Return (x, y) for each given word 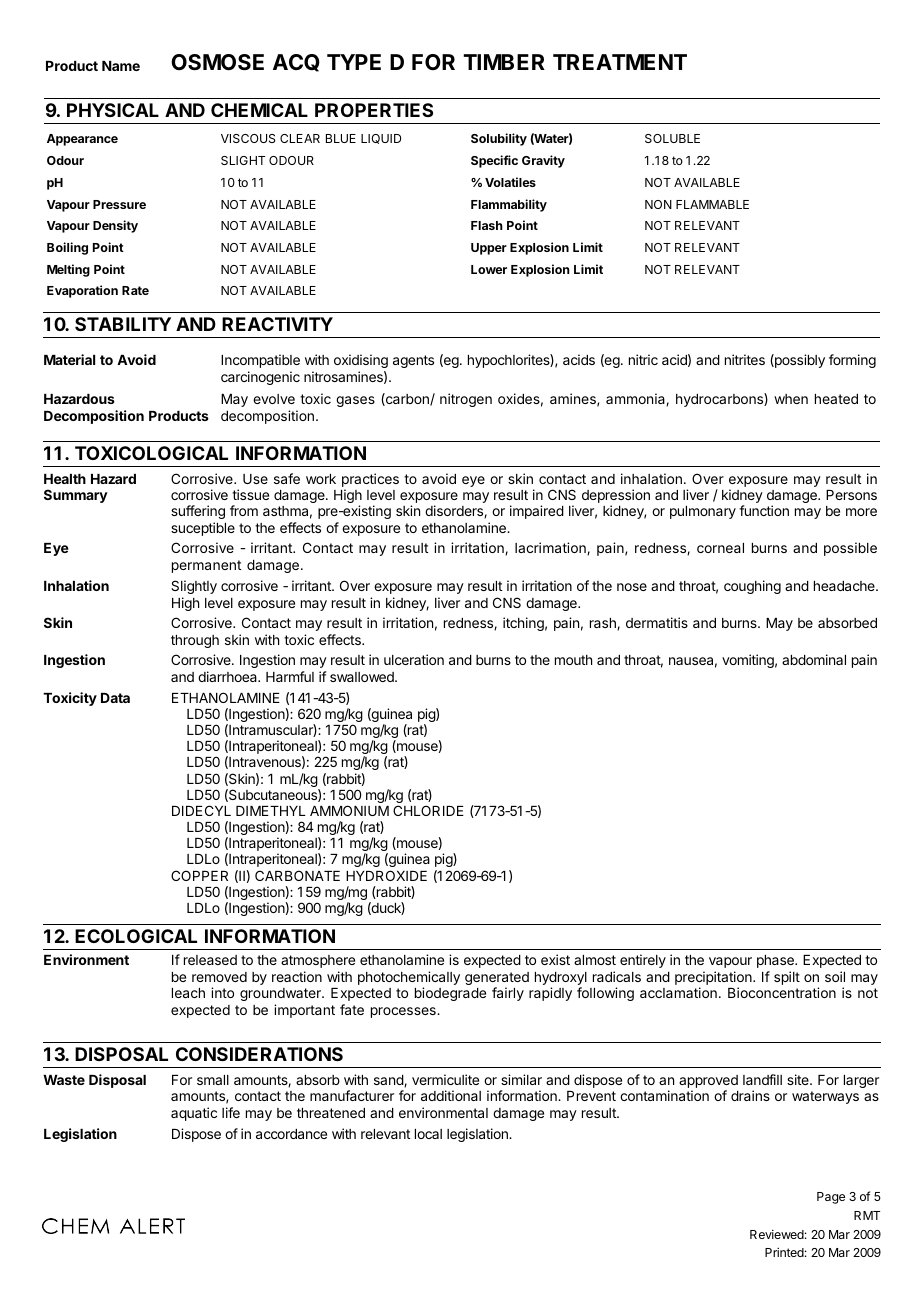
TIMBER (504, 62)
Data (115, 698)
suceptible (203, 529)
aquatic (194, 1114)
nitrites (745, 359)
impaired (537, 512)
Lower (489, 269)
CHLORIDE (428, 810)
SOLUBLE (672, 138)
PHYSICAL (113, 110)
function (764, 510)
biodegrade (450, 994)
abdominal (814, 659)
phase (776, 961)
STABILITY (123, 324)
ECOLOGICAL (136, 936)
